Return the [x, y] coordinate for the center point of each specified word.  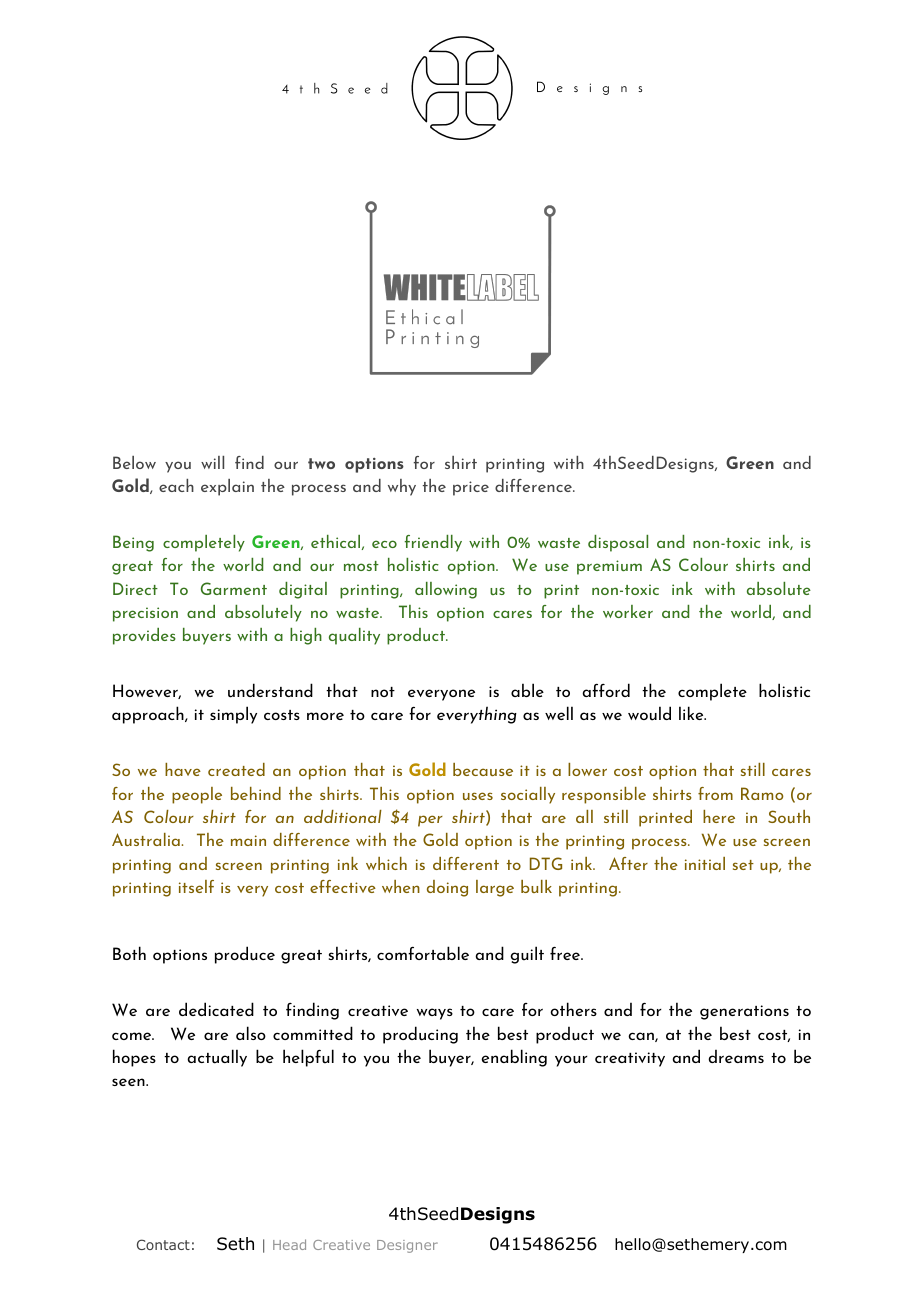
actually [217, 1058]
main [248, 840]
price [471, 488]
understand [270, 690]
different [466, 863]
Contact [163, 1244]
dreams [736, 1056]
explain [227, 487]
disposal [618, 543]
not [383, 692]
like [692, 713]
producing [420, 1035]
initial [705, 863]
